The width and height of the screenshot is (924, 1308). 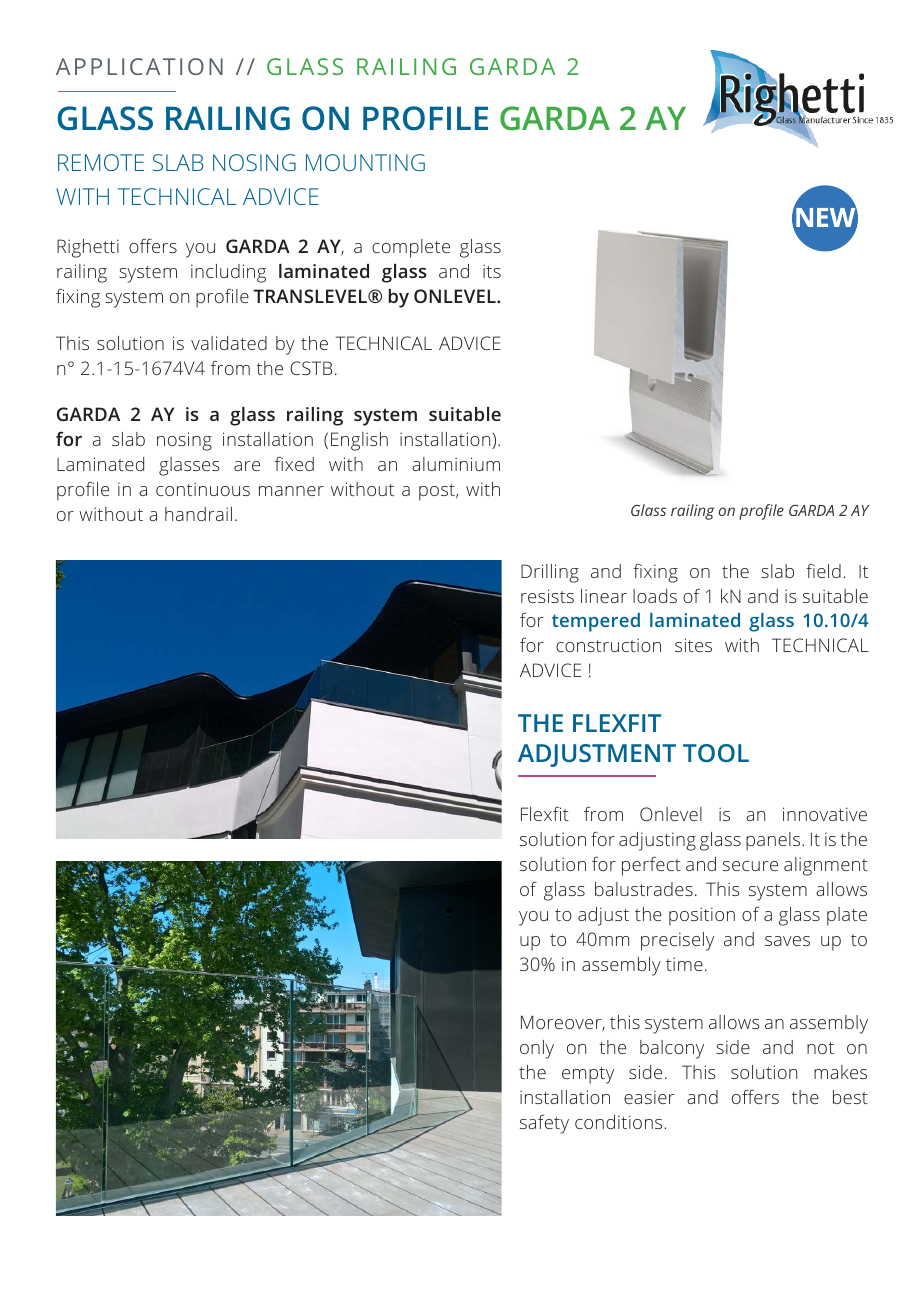 I want to click on MOUNTING, so click(x=365, y=162).
